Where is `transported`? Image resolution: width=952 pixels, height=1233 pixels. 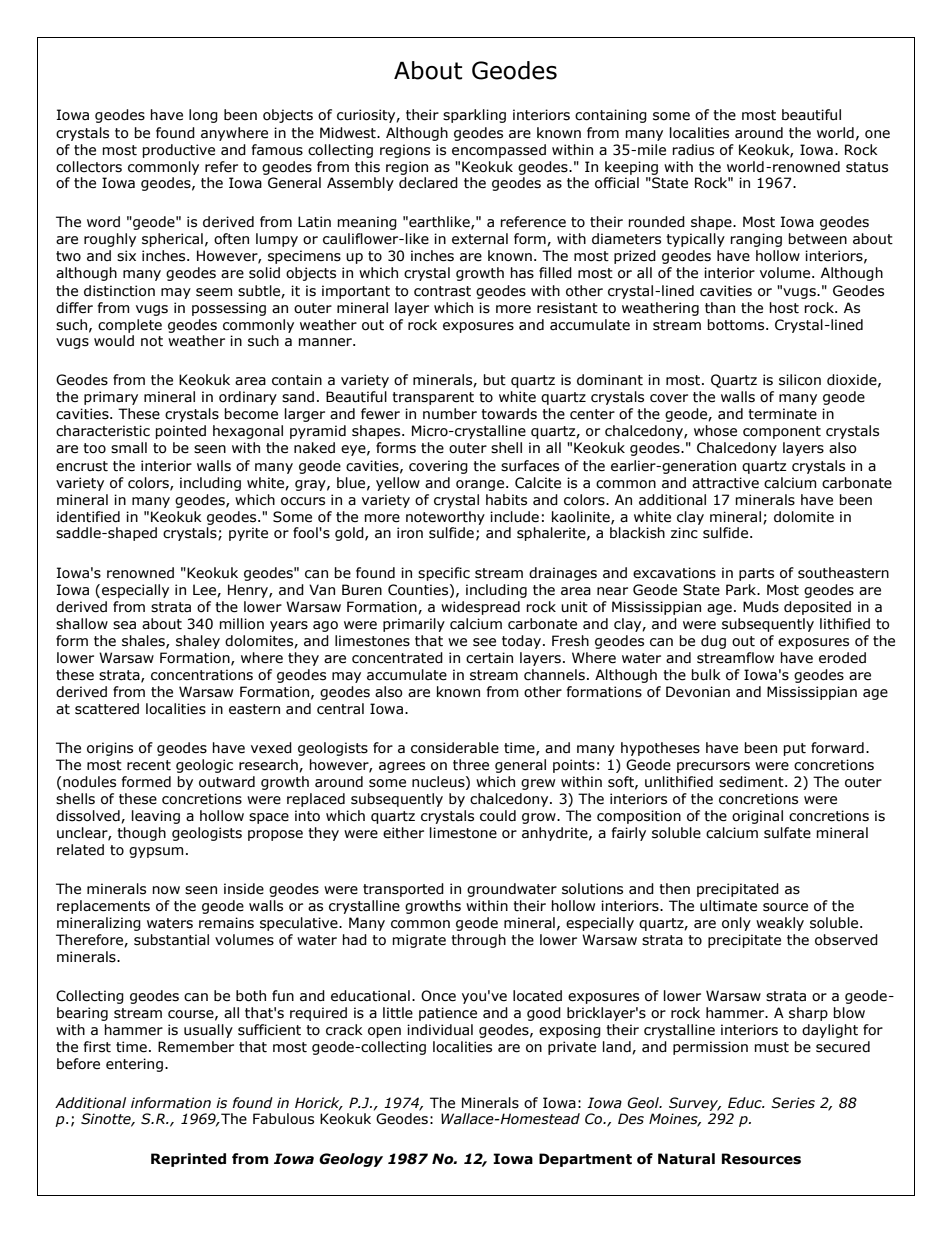
transported is located at coordinates (403, 890).
